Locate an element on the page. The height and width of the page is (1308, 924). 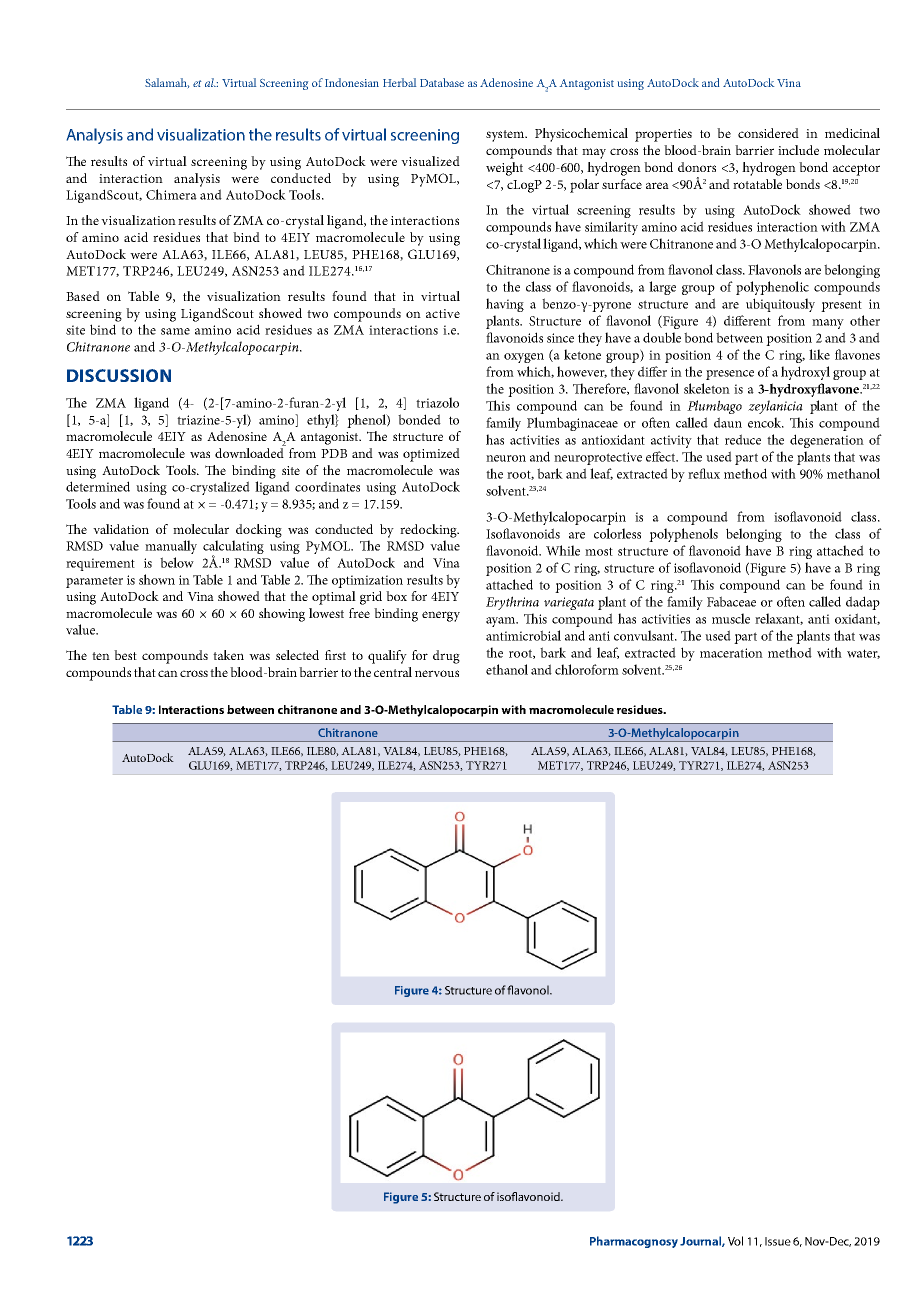
reduce is located at coordinates (743, 439).
